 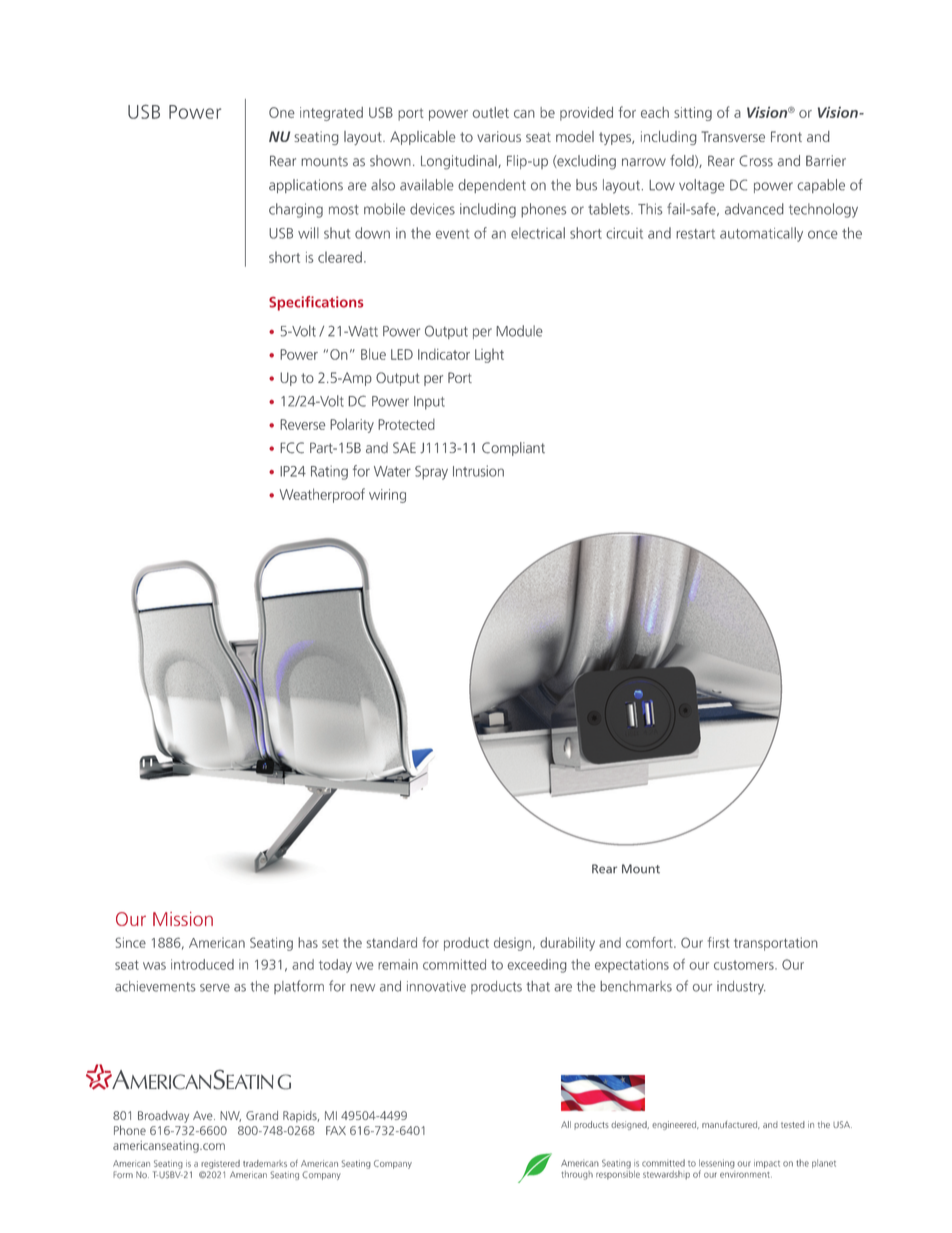 I want to click on Compliant, so click(x=513, y=449).
